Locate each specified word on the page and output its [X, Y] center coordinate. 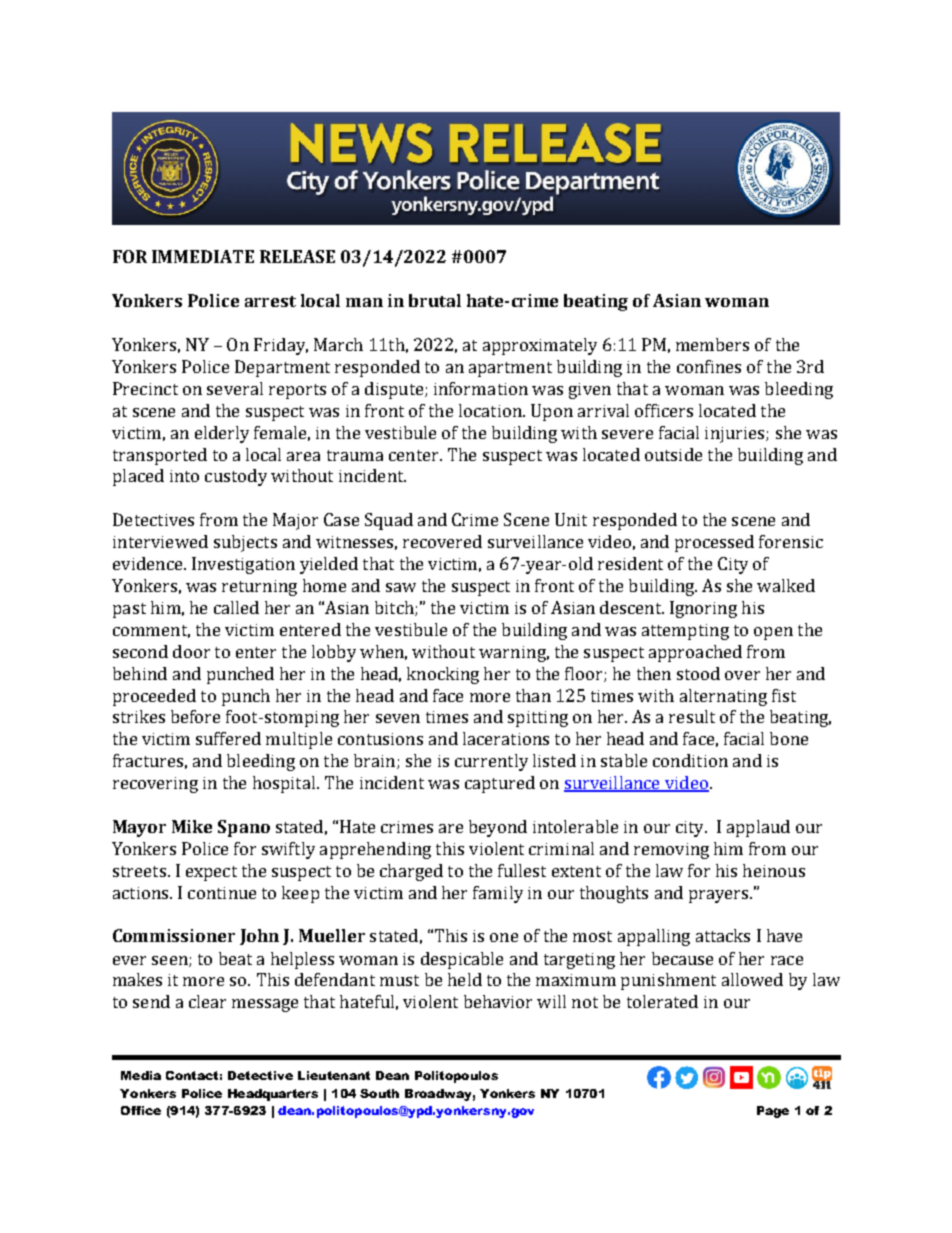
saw [401, 587]
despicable [462, 960]
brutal [435, 300]
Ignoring [703, 609]
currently [491, 762]
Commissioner [174, 935]
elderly [222, 434]
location [491, 410]
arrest [270, 301]
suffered [228, 738]
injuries [736, 435]
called [236, 607]
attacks [723, 935]
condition [690, 760]
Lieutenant [334, 1075]
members [712, 344]
